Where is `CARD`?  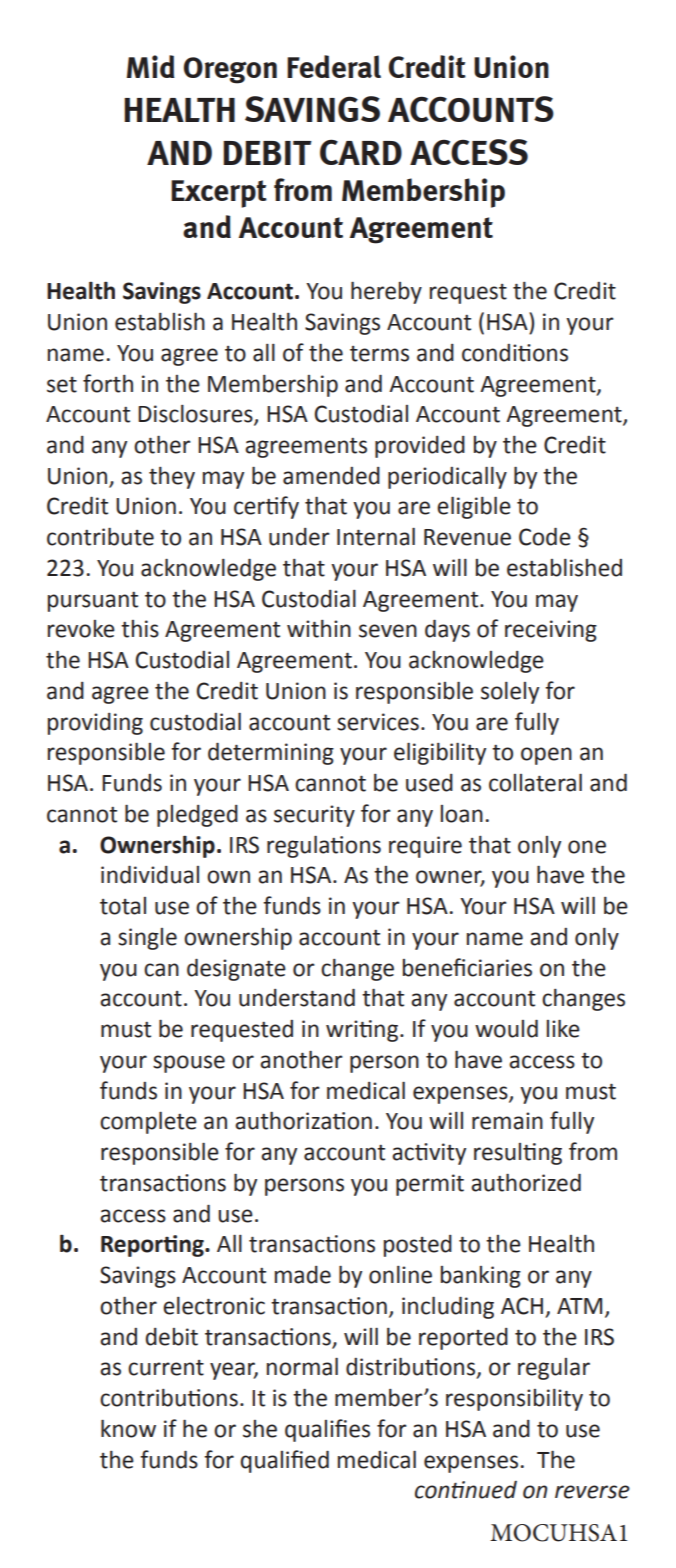
CARD is located at coordinates (361, 152).
